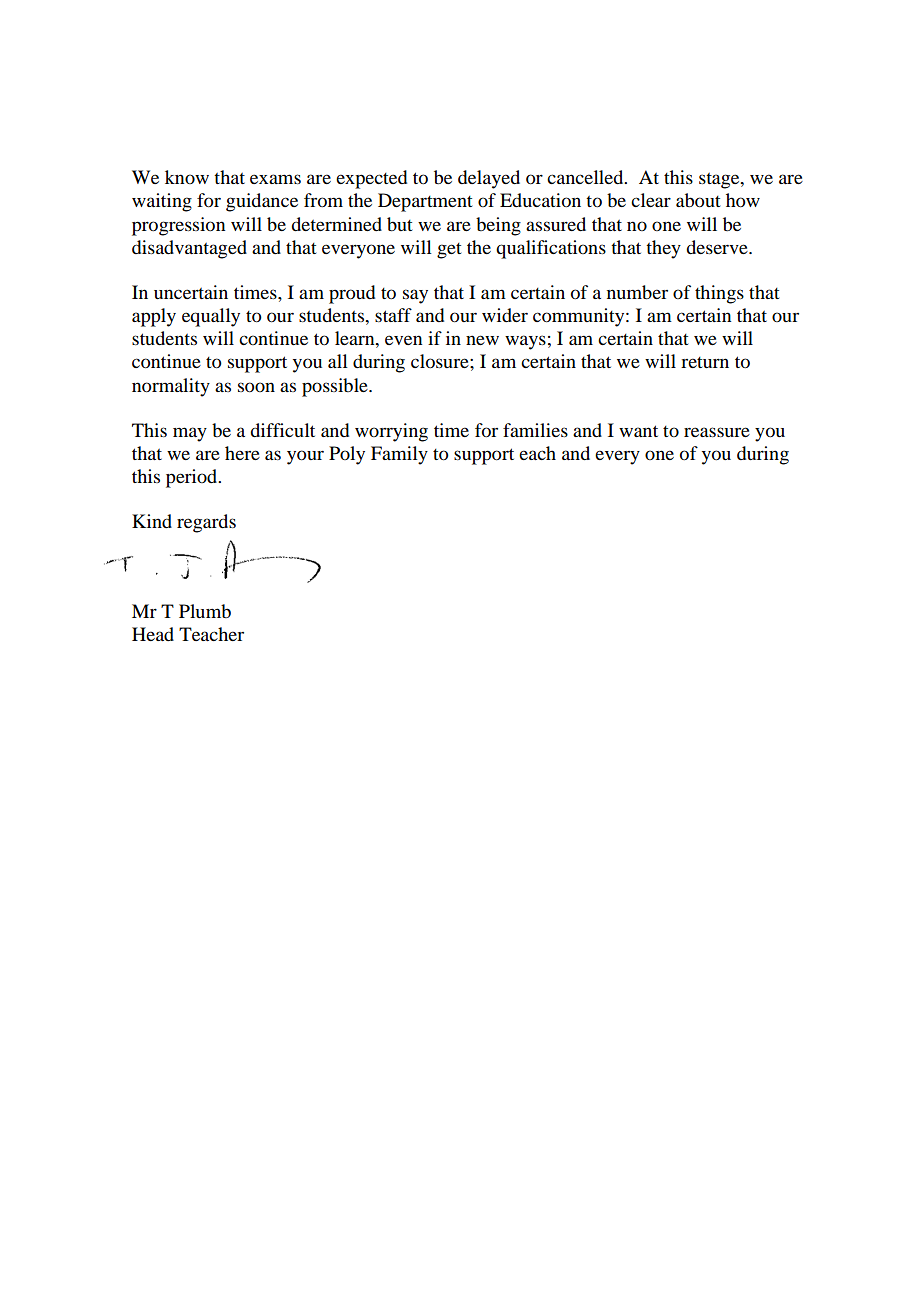  I want to click on Head, so click(153, 634).
